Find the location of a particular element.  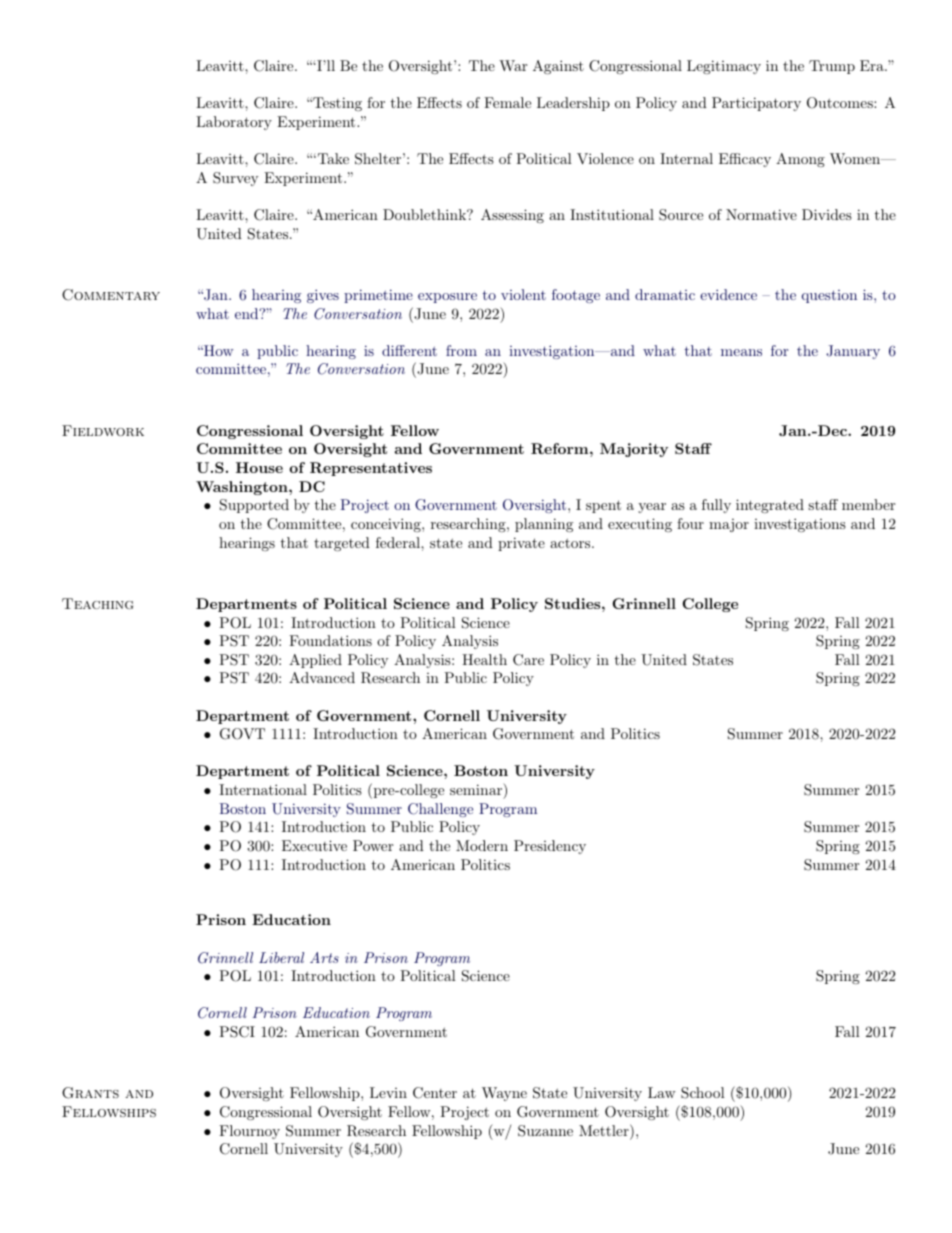

Flournoy is located at coordinates (249, 1132).
